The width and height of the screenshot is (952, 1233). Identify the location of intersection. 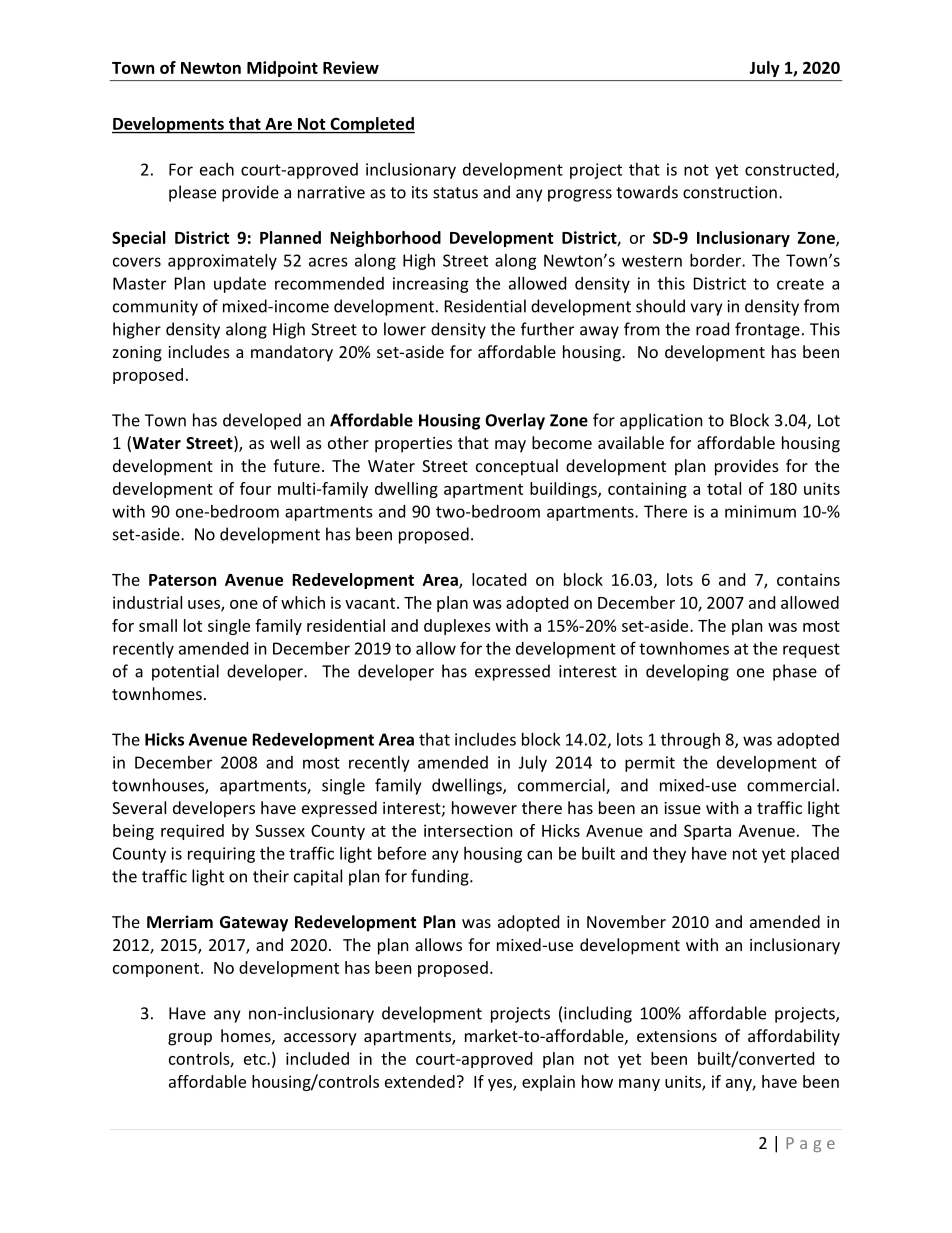
(468, 830).
